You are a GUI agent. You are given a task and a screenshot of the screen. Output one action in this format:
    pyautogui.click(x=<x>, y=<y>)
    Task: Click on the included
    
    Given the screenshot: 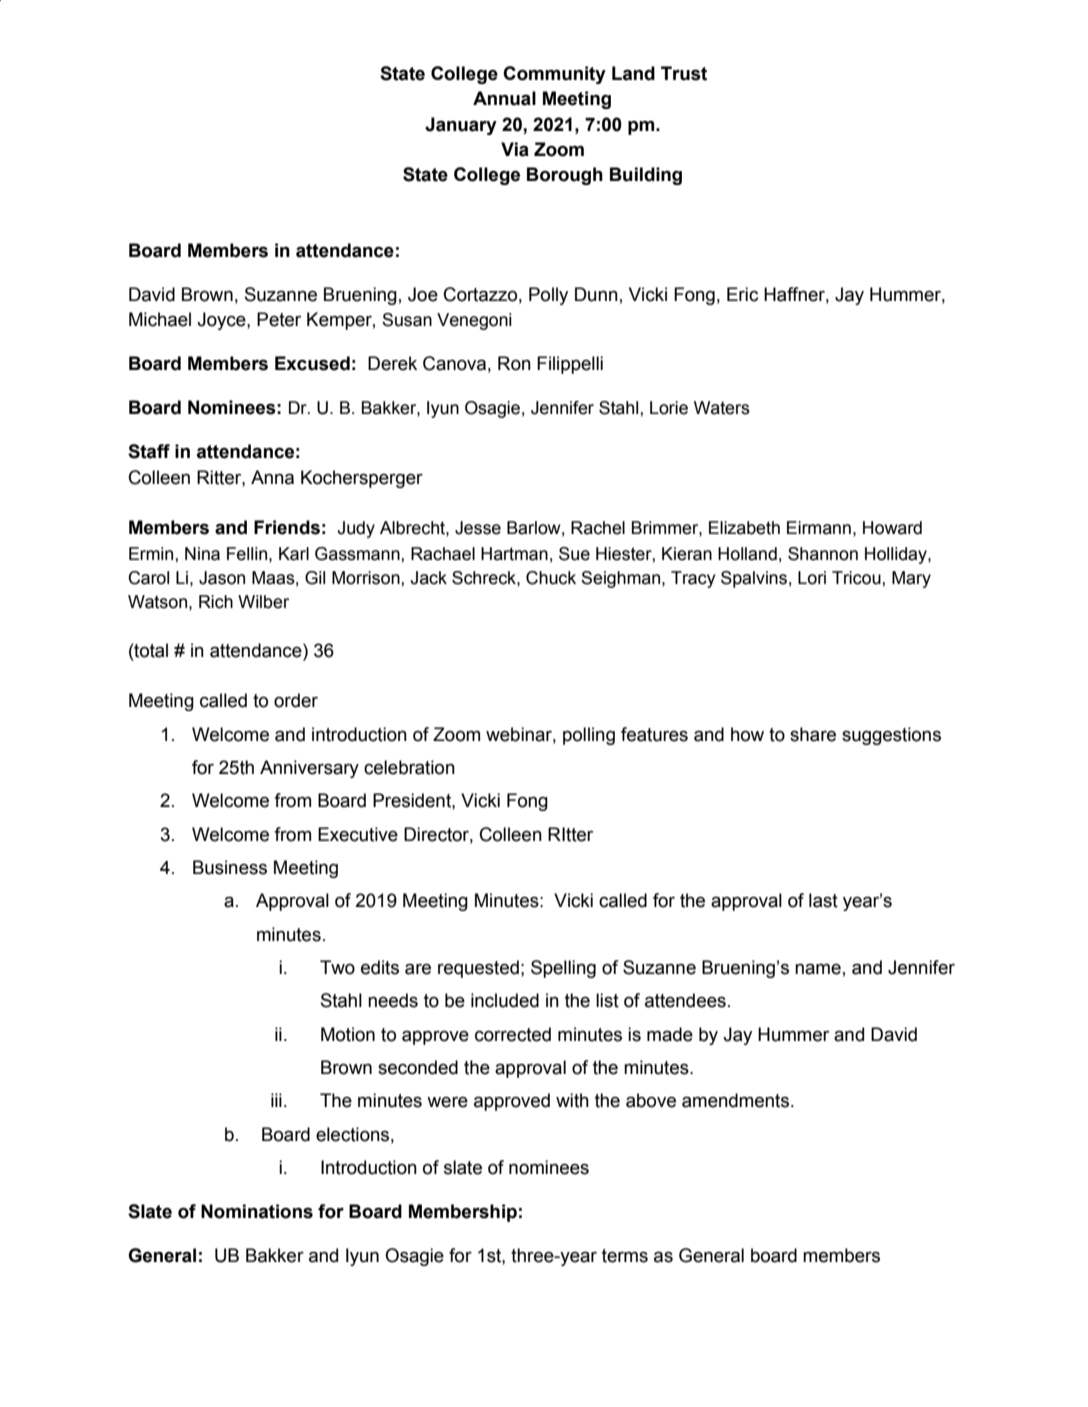 What is the action you would take?
    pyautogui.click(x=505, y=1000)
